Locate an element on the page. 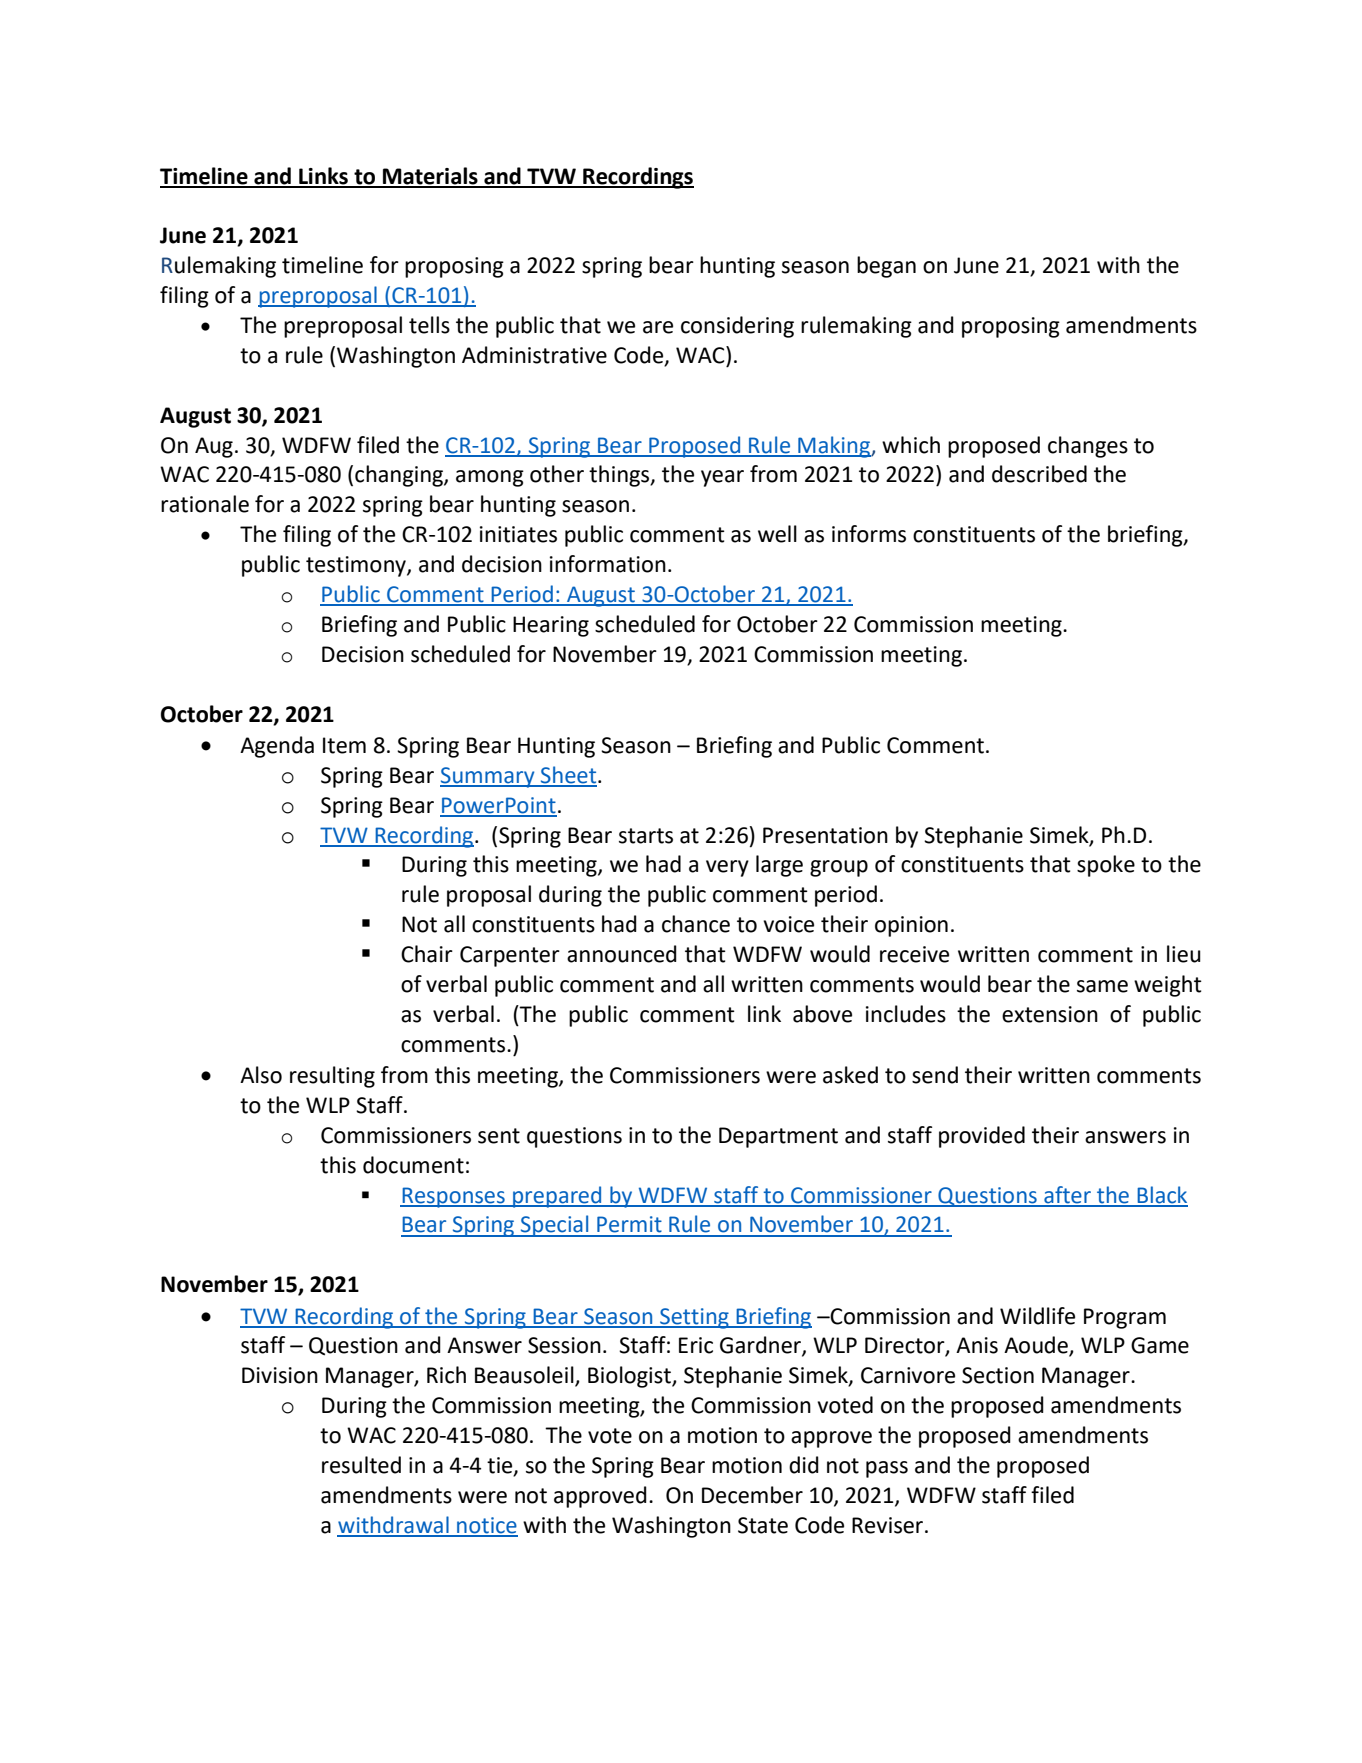 The image size is (1362, 1763). resulted is located at coordinates (361, 1465).
